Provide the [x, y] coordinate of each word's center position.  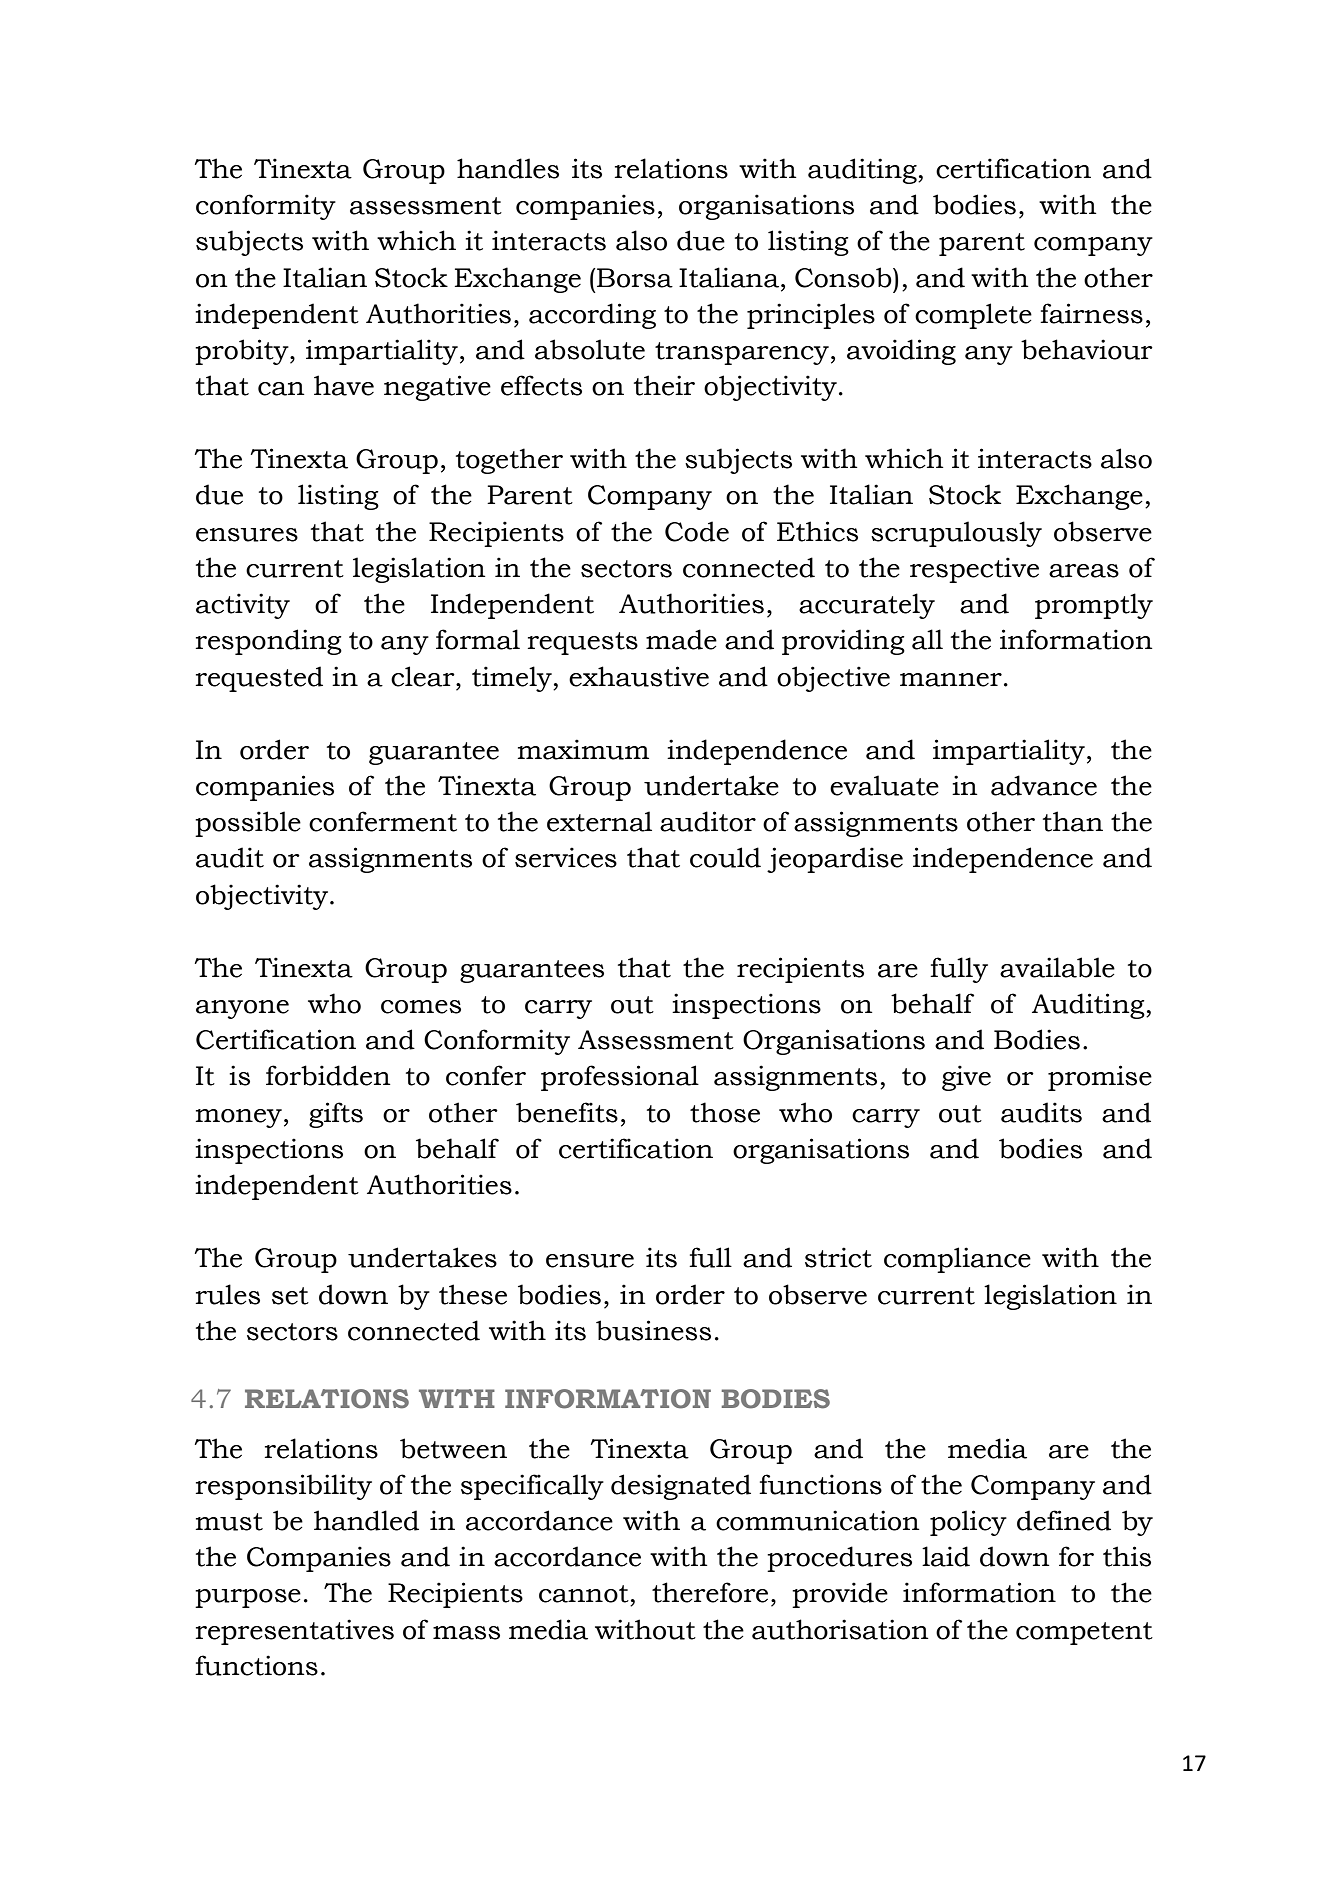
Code [697, 531]
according [592, 316]
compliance [957, 1260]
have [344, 385]
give [966, 1078]
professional [620, 1078]
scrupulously [956, 534]
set [290, 1296]
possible [248, 824]
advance [1044, 785]
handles [508, 168]
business [653, 1330]
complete [973, 316]
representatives [295, 1632]
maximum [583, 749]
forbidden [328, 1075]
